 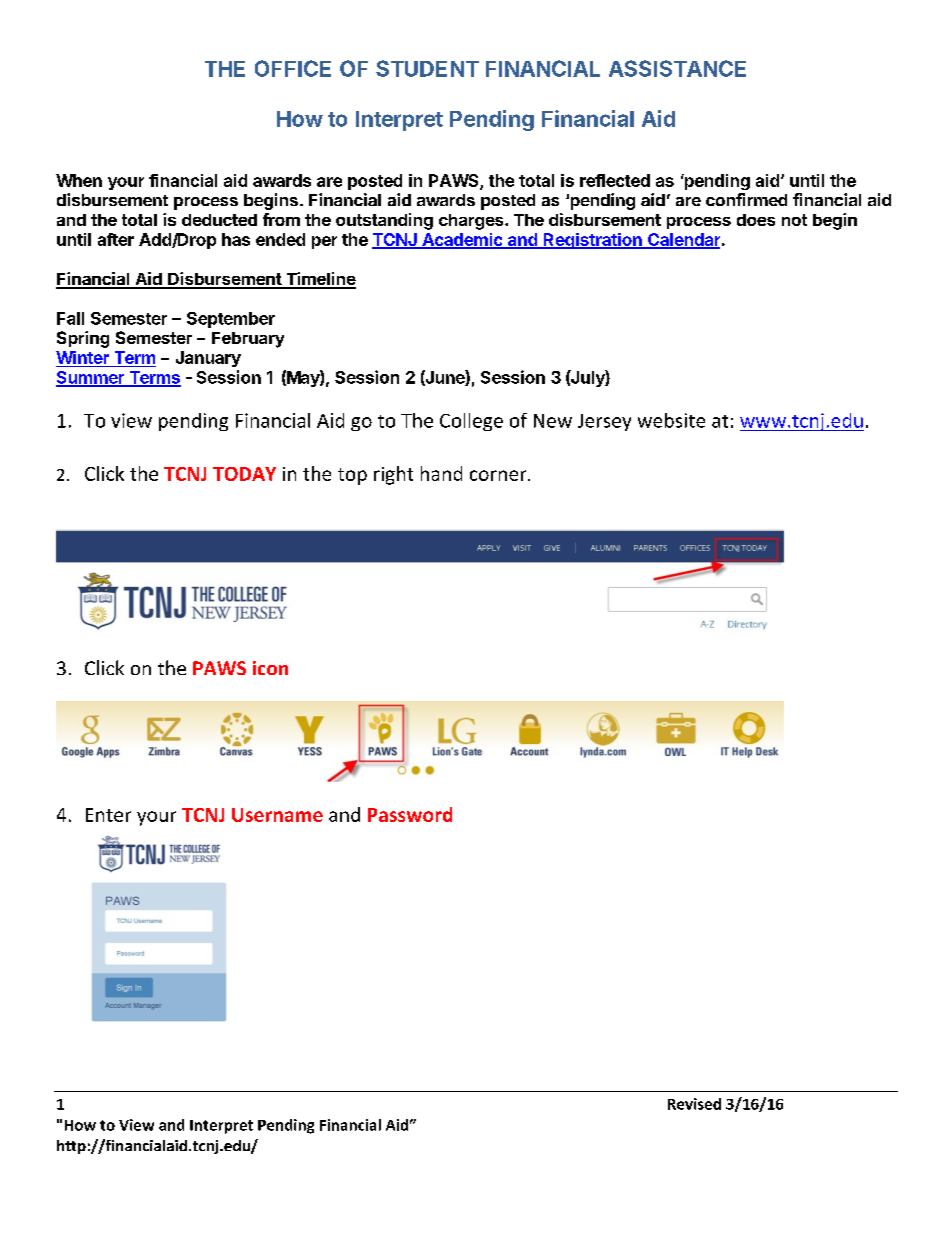 I want to click on When, so click(x=79, y=180).
